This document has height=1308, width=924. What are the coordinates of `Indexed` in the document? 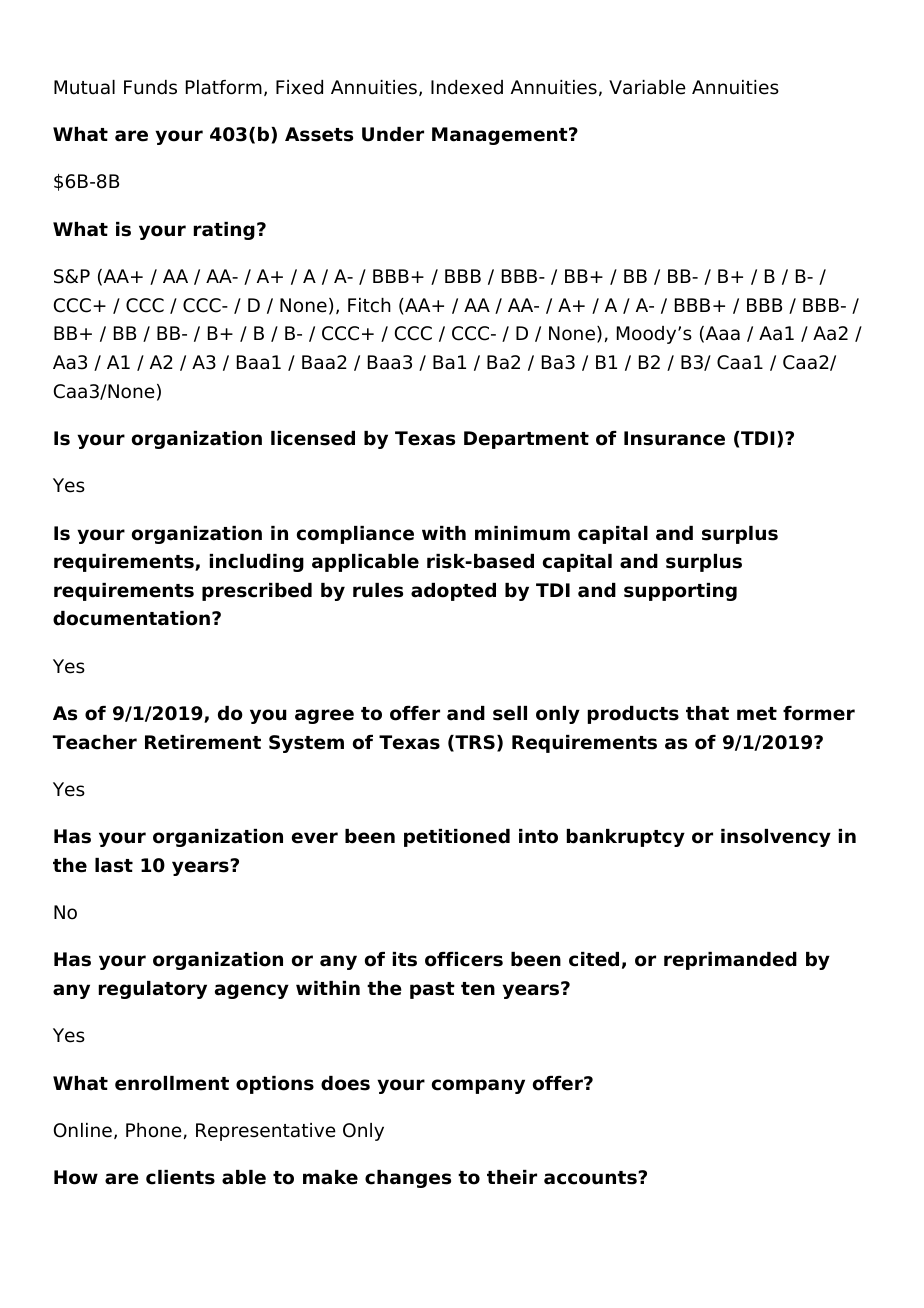 It's located at (467, 87).
